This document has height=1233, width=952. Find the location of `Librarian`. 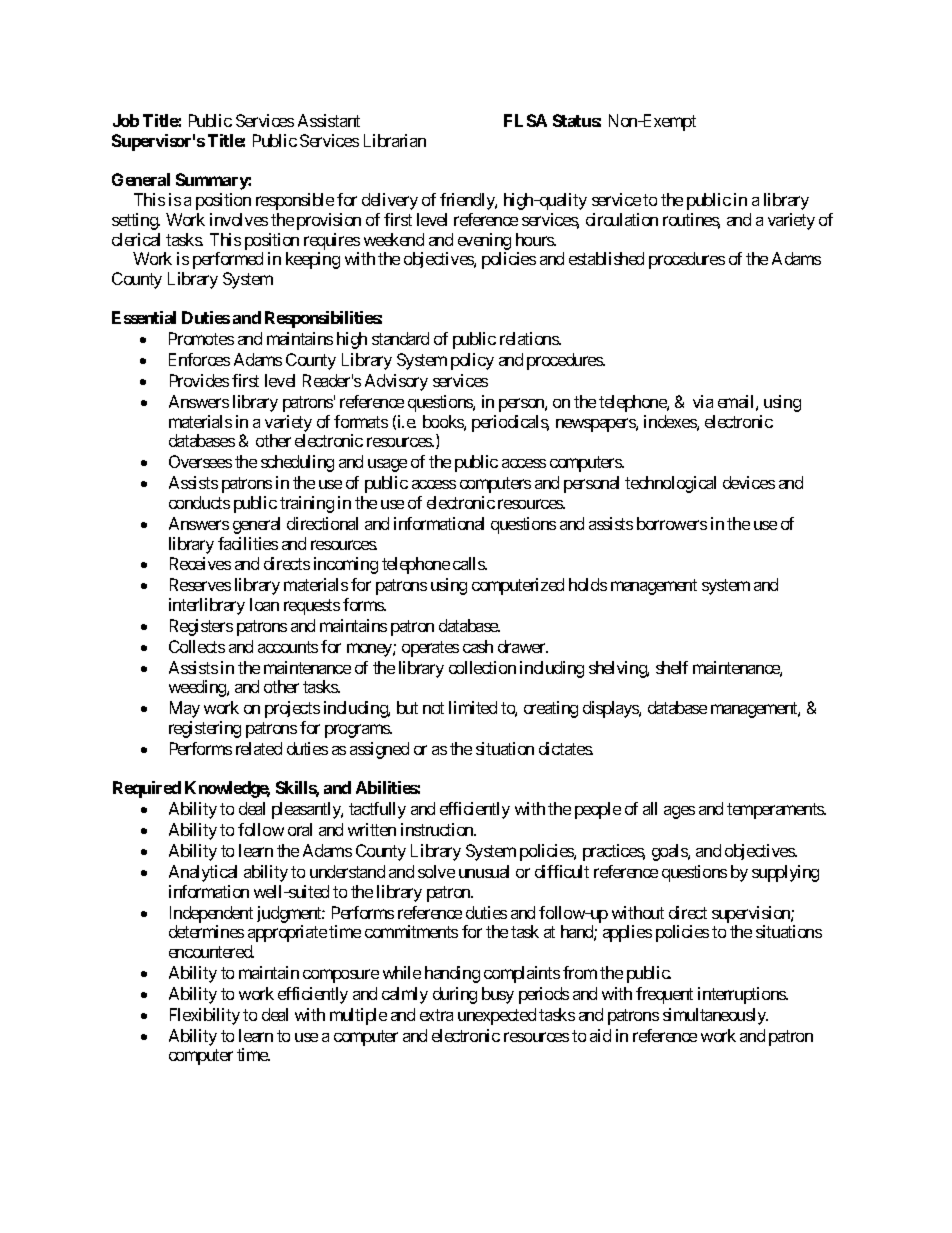

Librarian is located at coordinates (395, 140).
